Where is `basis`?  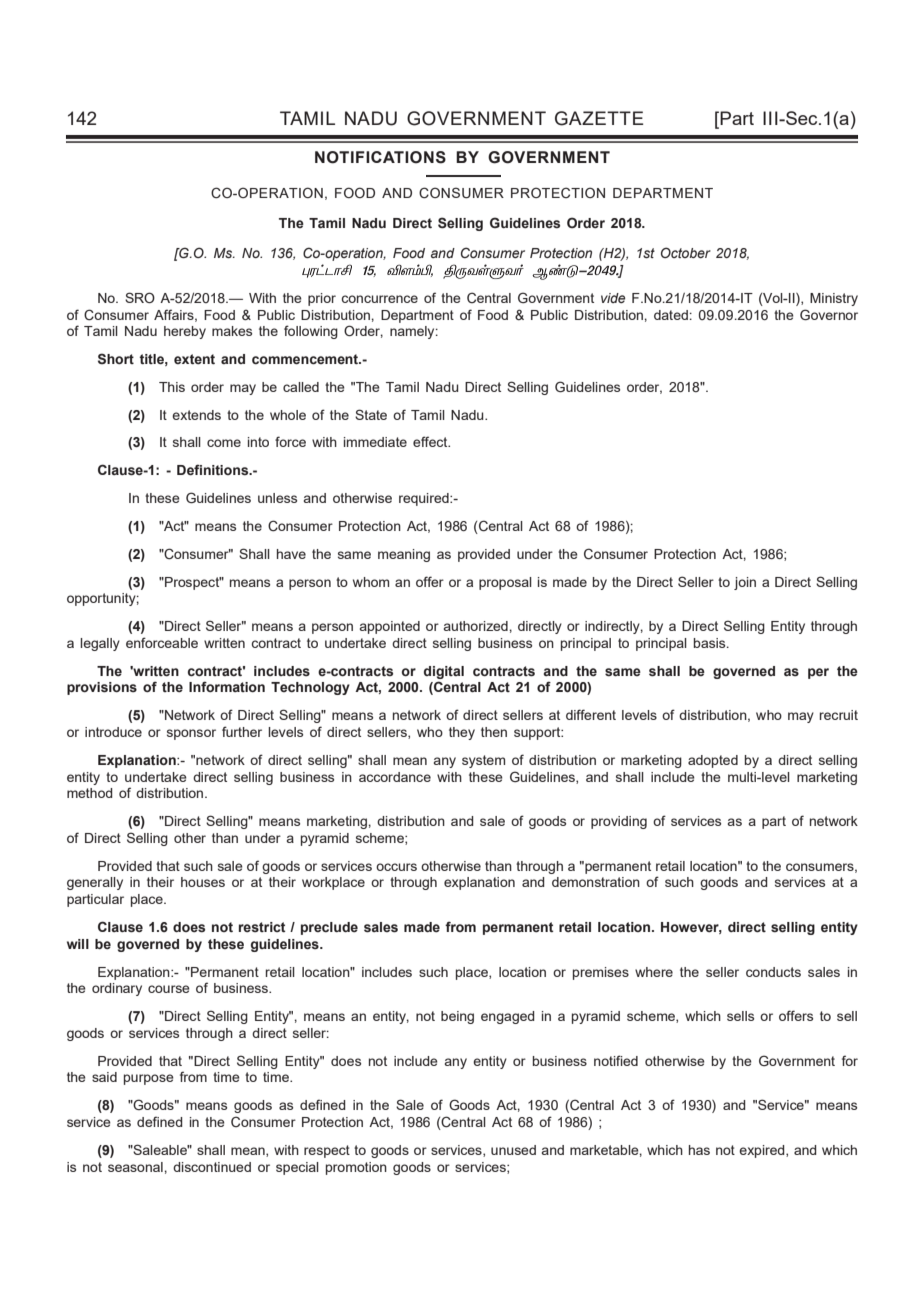
basis is located at coordinates (711, 643).
